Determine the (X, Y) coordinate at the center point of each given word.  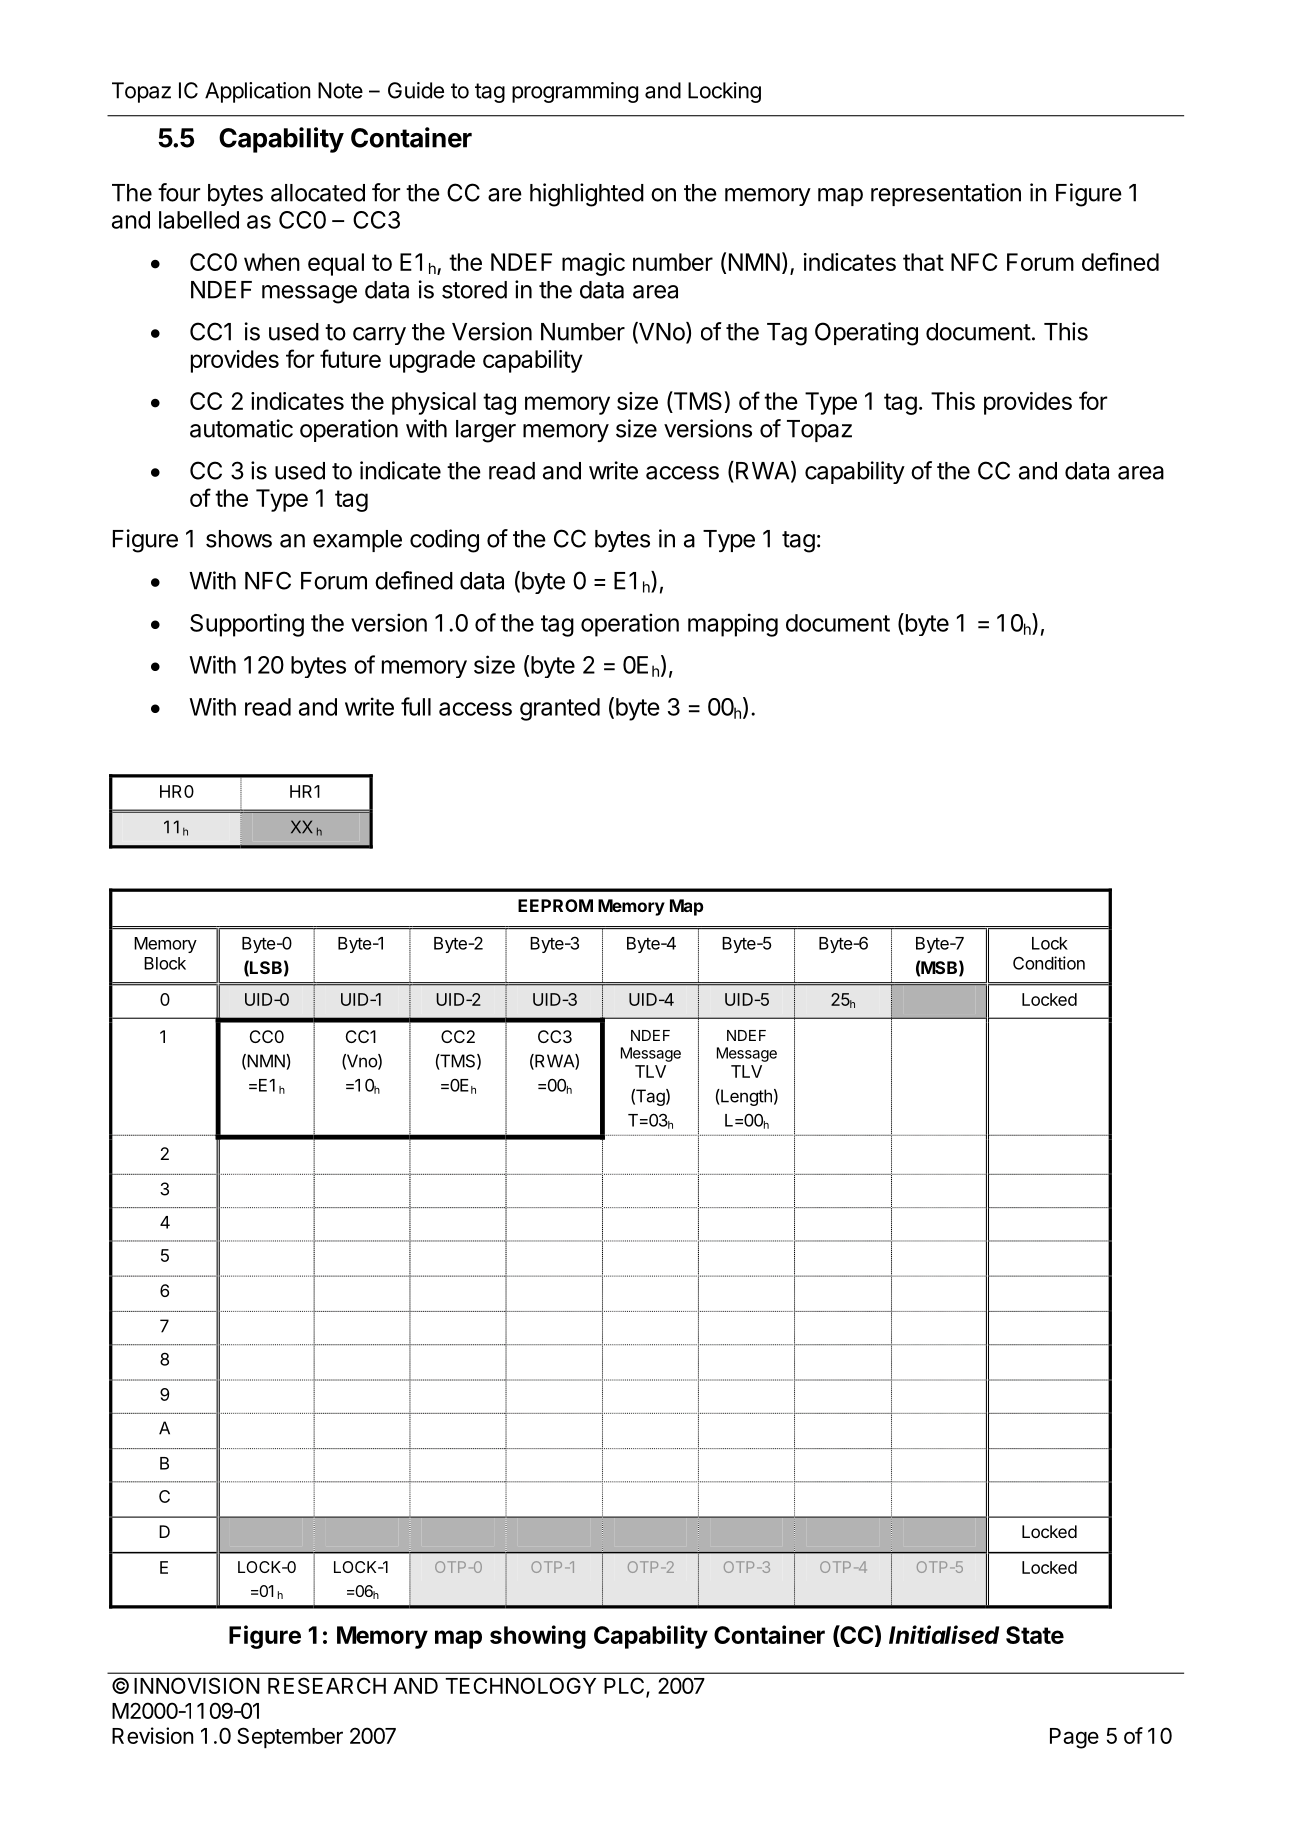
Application (257, 92)
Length (745, 1097)
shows (239, 539)
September (290, 1737)
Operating (866, 334)
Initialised (944, 1634)
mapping (733, 625)
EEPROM (555, 905)
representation (946, 194)
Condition (1049, 963)
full (416, 706)
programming (575, 92)
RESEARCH (327, 1685)
